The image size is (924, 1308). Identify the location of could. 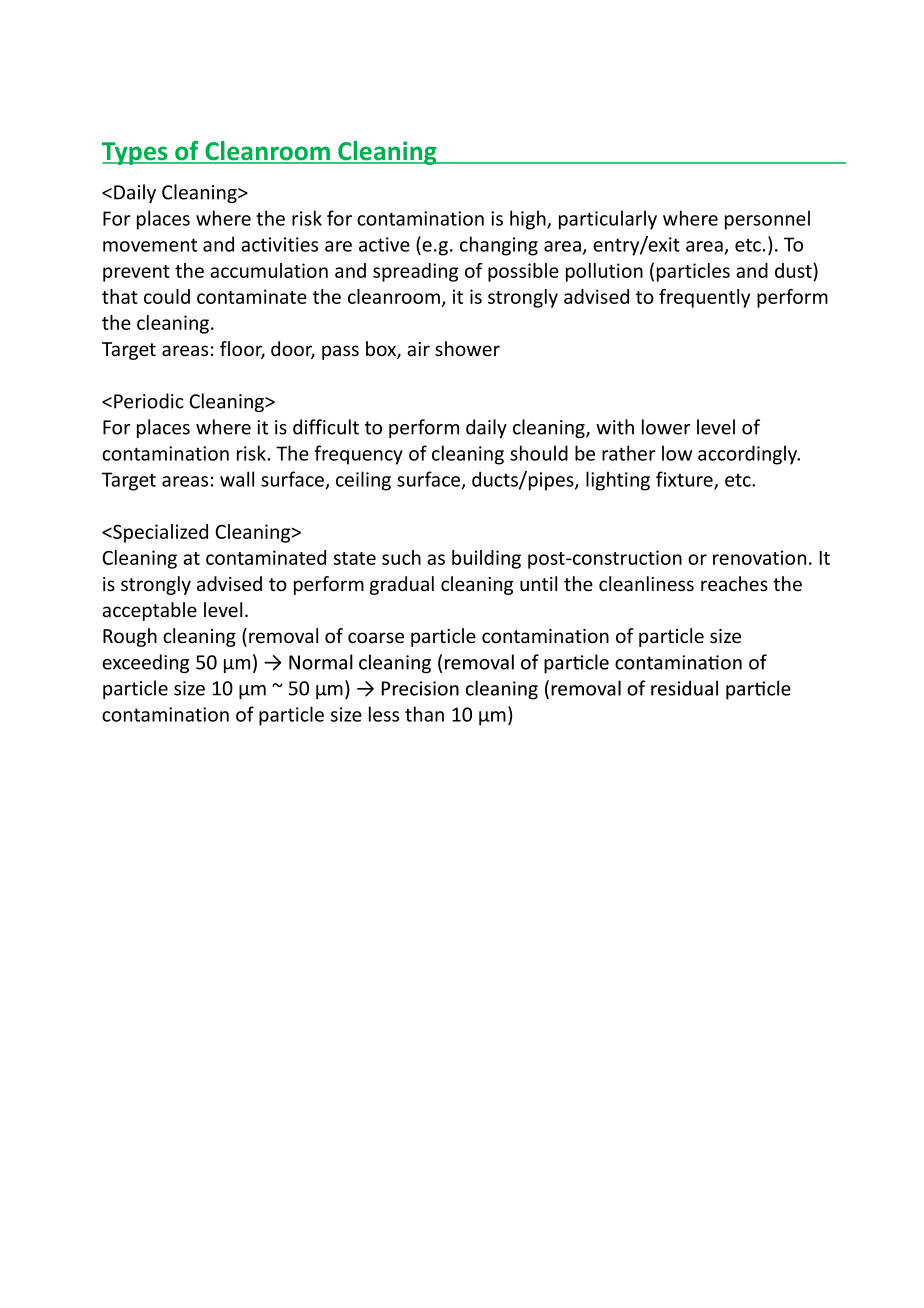
(167, 296).
